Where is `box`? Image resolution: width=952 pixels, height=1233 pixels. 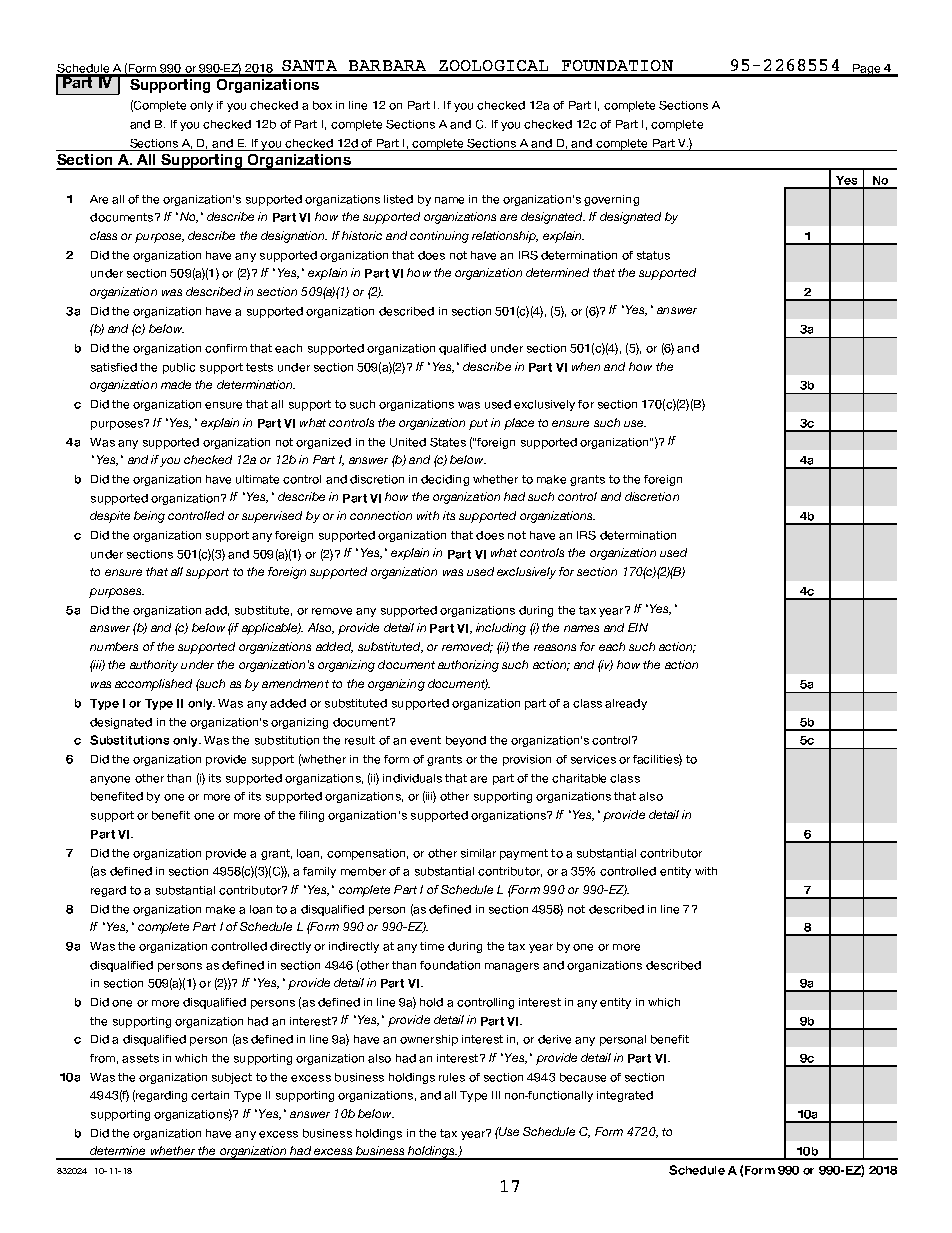
box is located at coordinates (322, 105).
